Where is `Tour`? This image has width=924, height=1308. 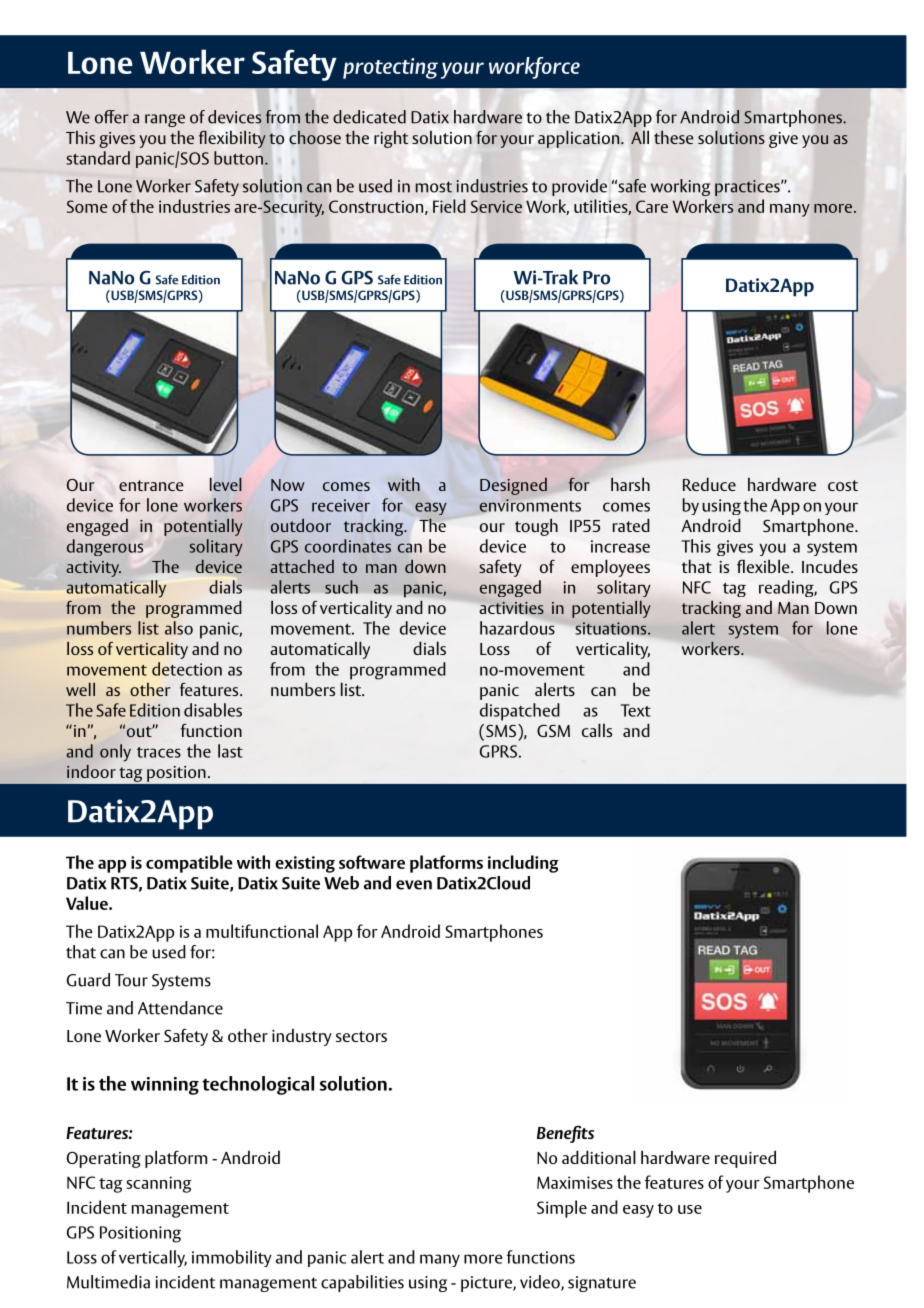
Tour is located at coordinates (131, 980).
